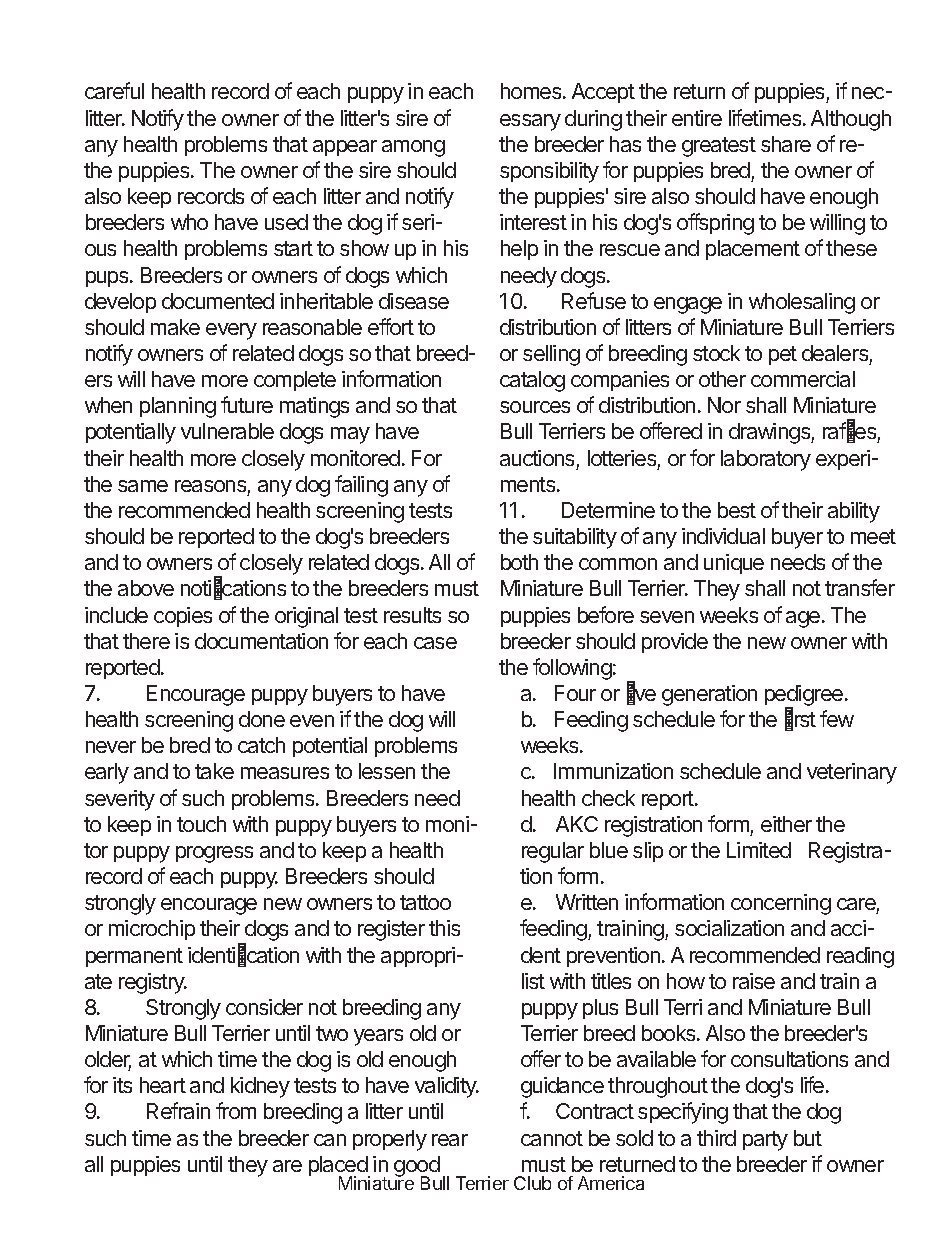 The image size is (952, 1233). I want to click on share, so click(786, 144).
